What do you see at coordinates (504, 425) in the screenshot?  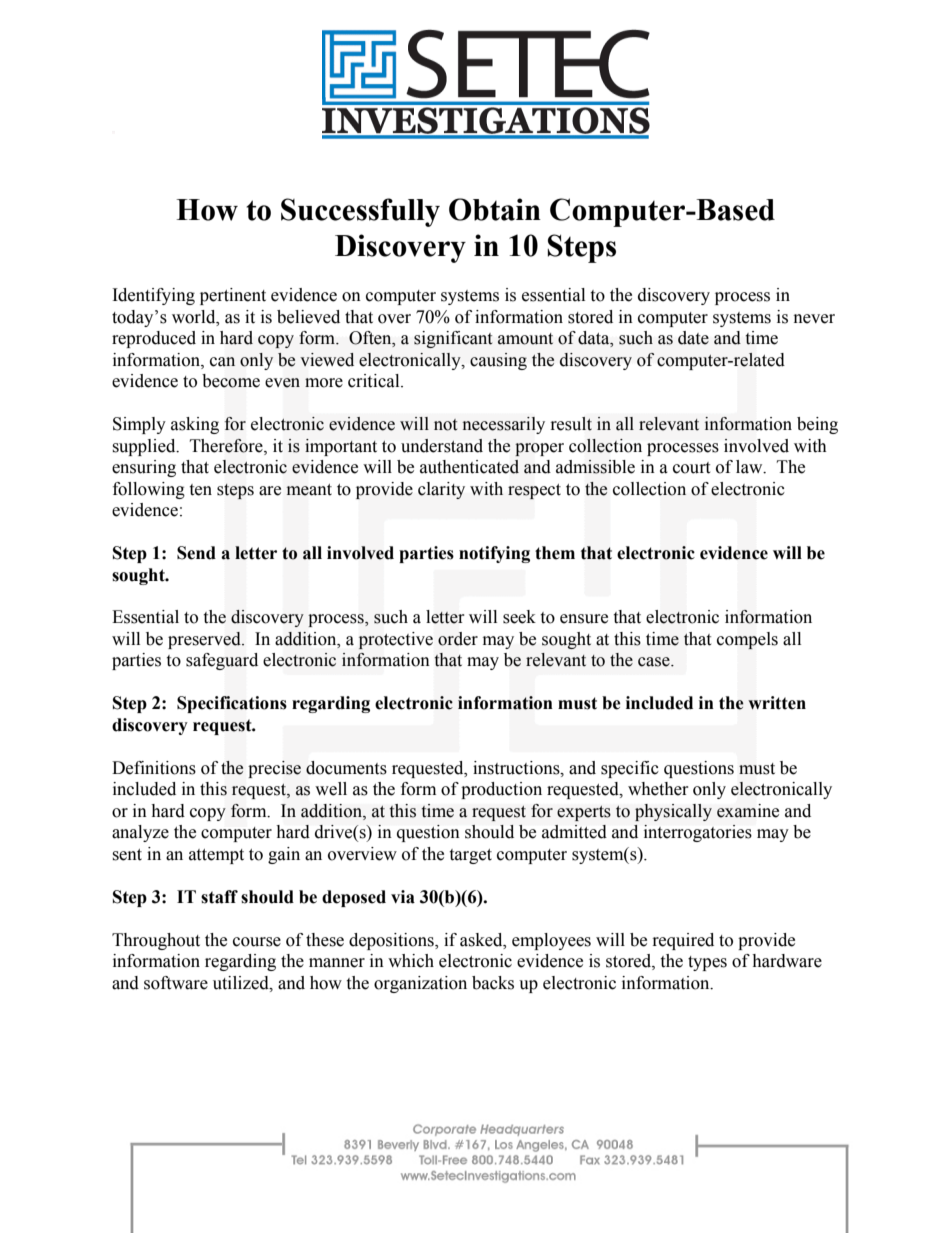 I see `necessarily` at bounding box center [504, 425].
